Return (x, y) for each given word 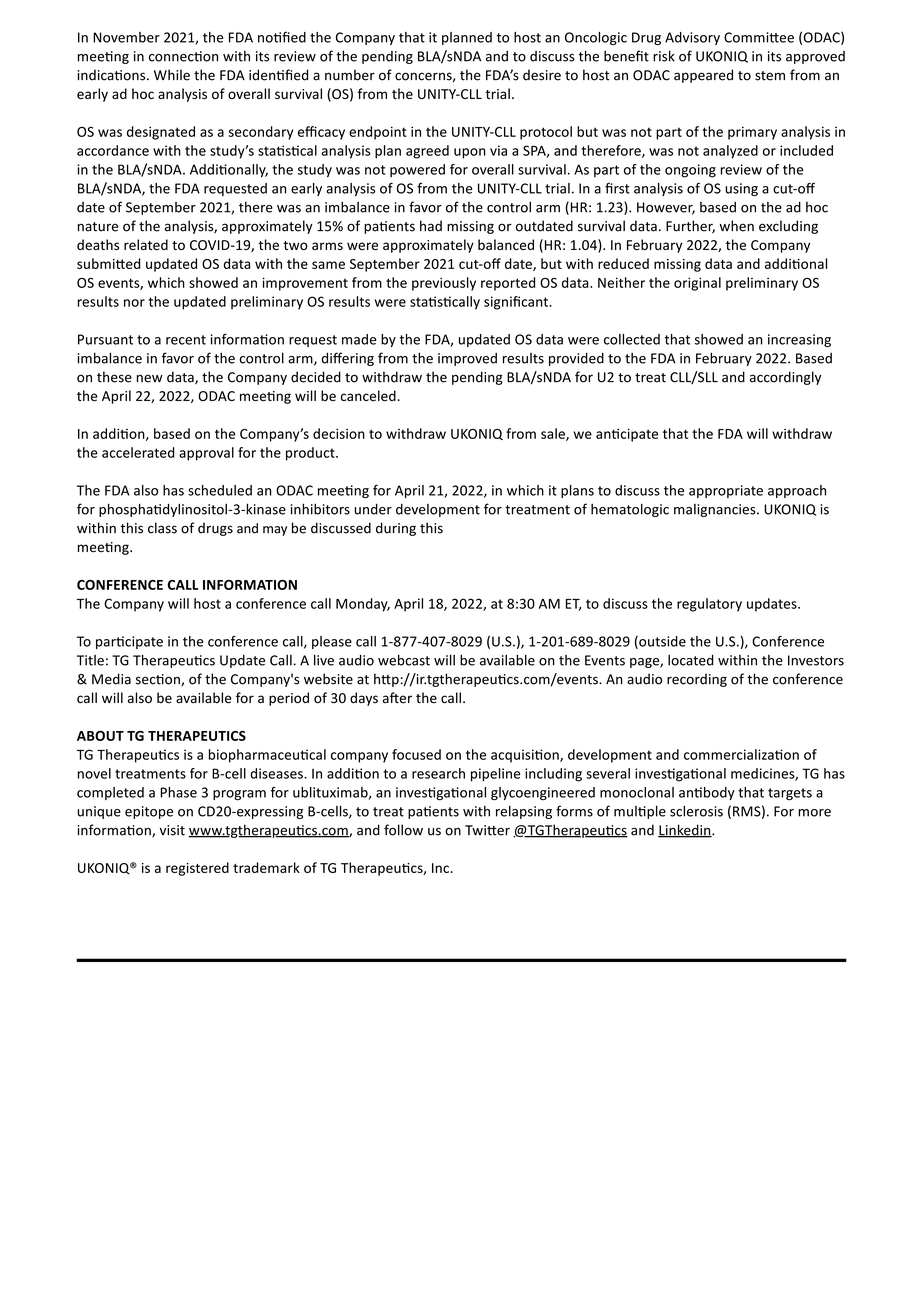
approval (206, 454)
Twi (476, 830)
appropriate (726, 491)
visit (172, 830)
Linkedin (685, 831)
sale (554, 434)
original (697, 284)
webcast (404, 660)
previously (444, 284)
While (172, 75)
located (691, 660)
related (146, 244)
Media (111, 679)
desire (542, 75)
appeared (703, 76)
